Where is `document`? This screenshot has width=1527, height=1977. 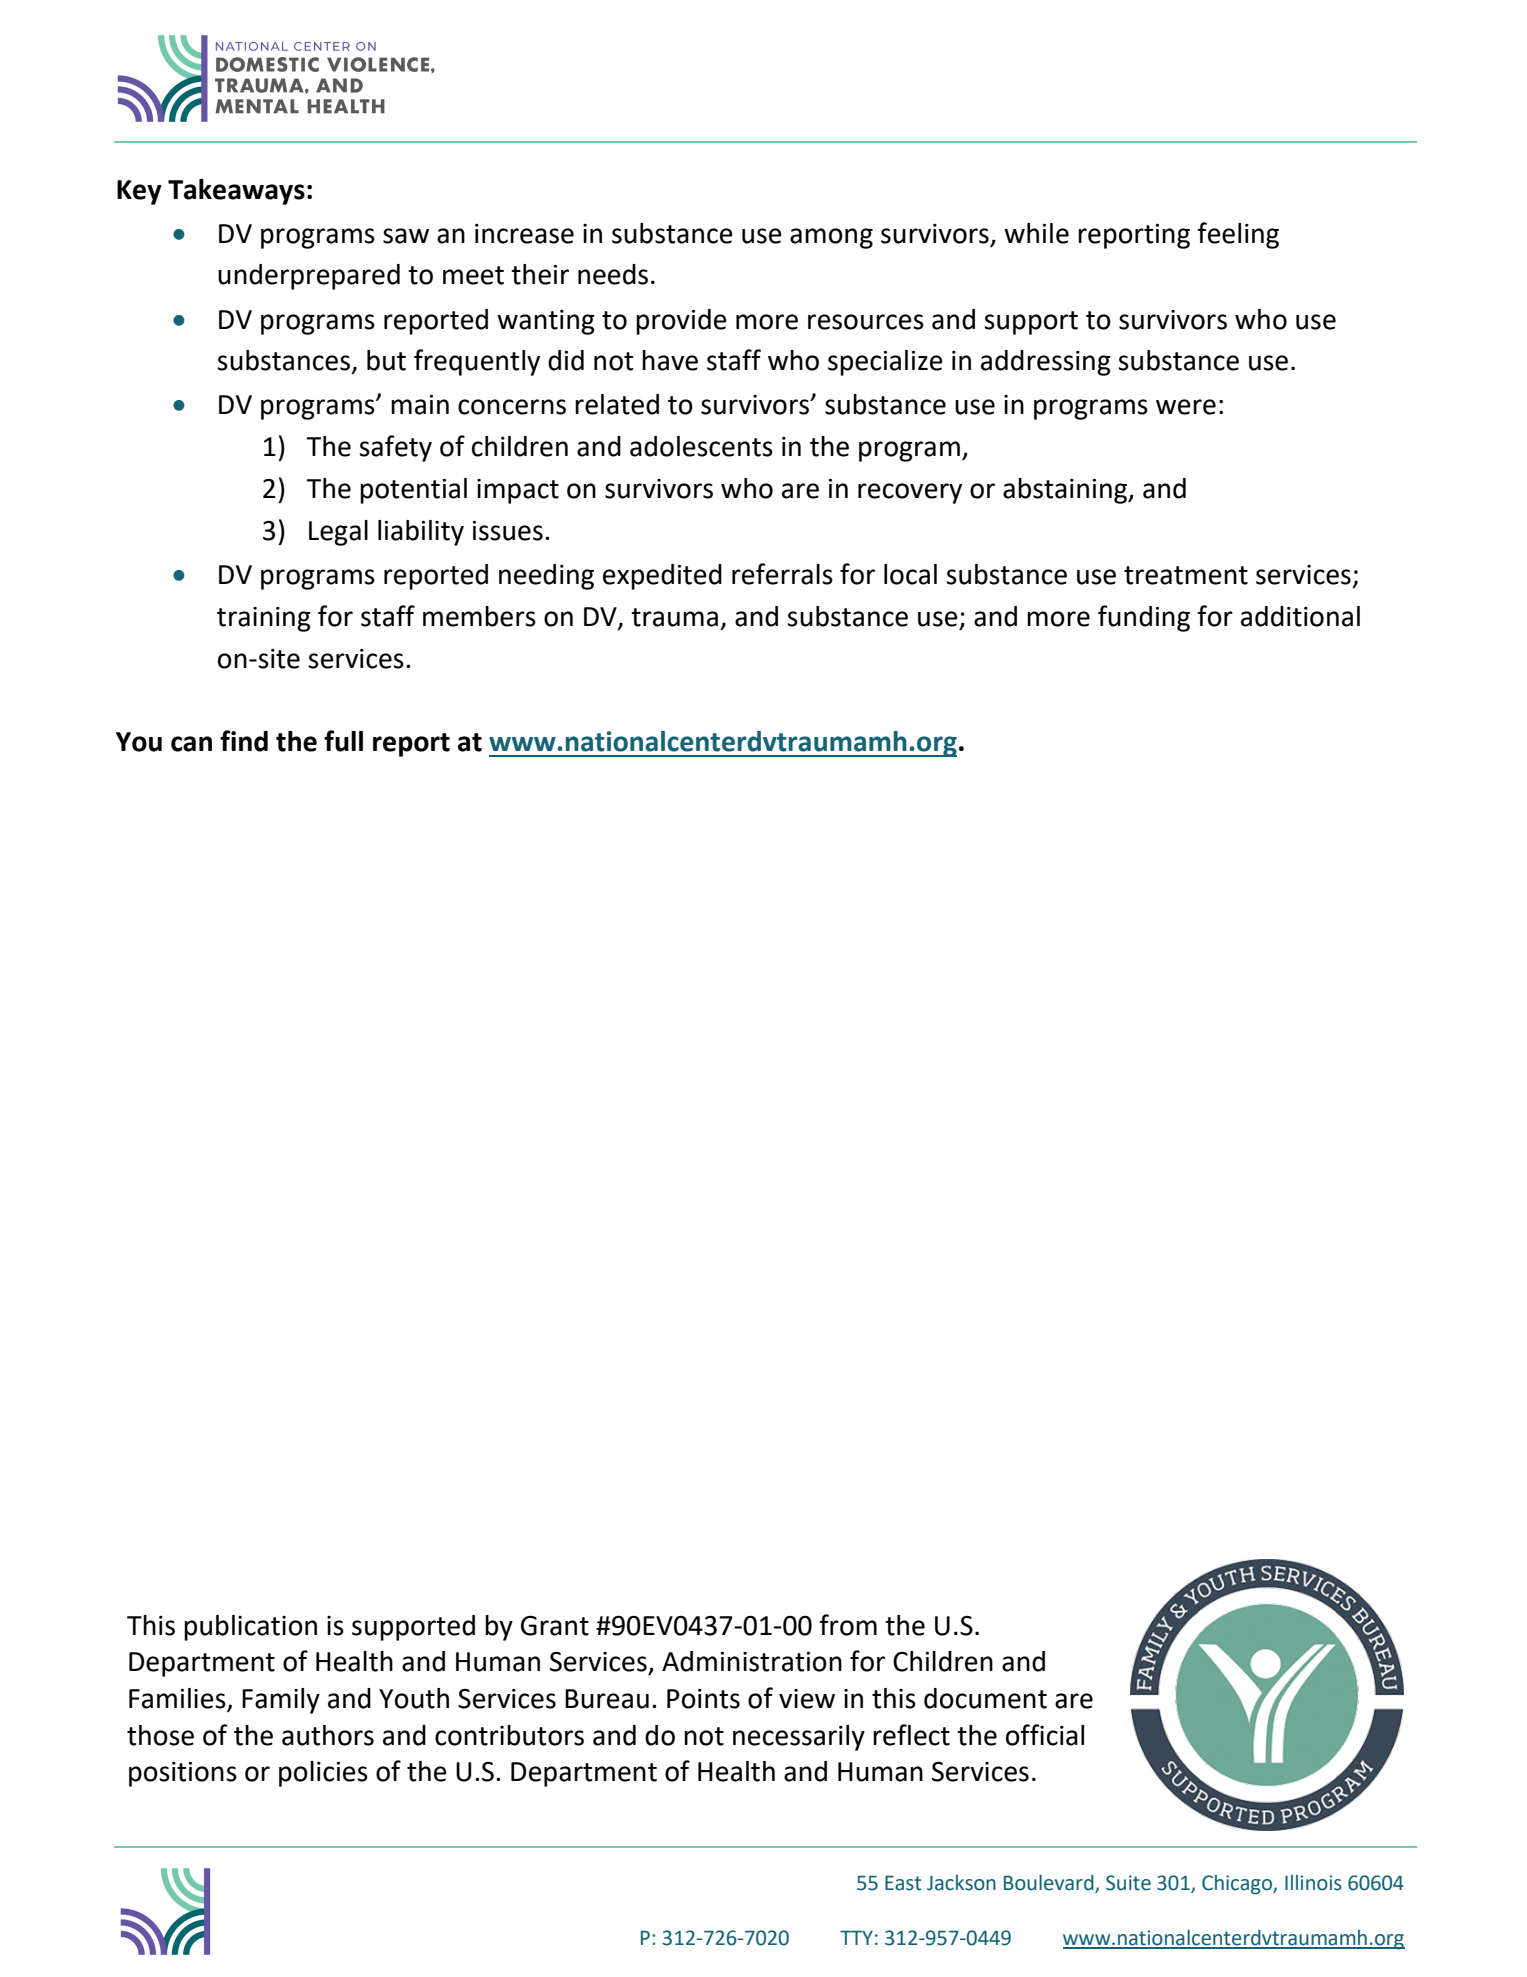
document is located at coordinates (985, 1698).
